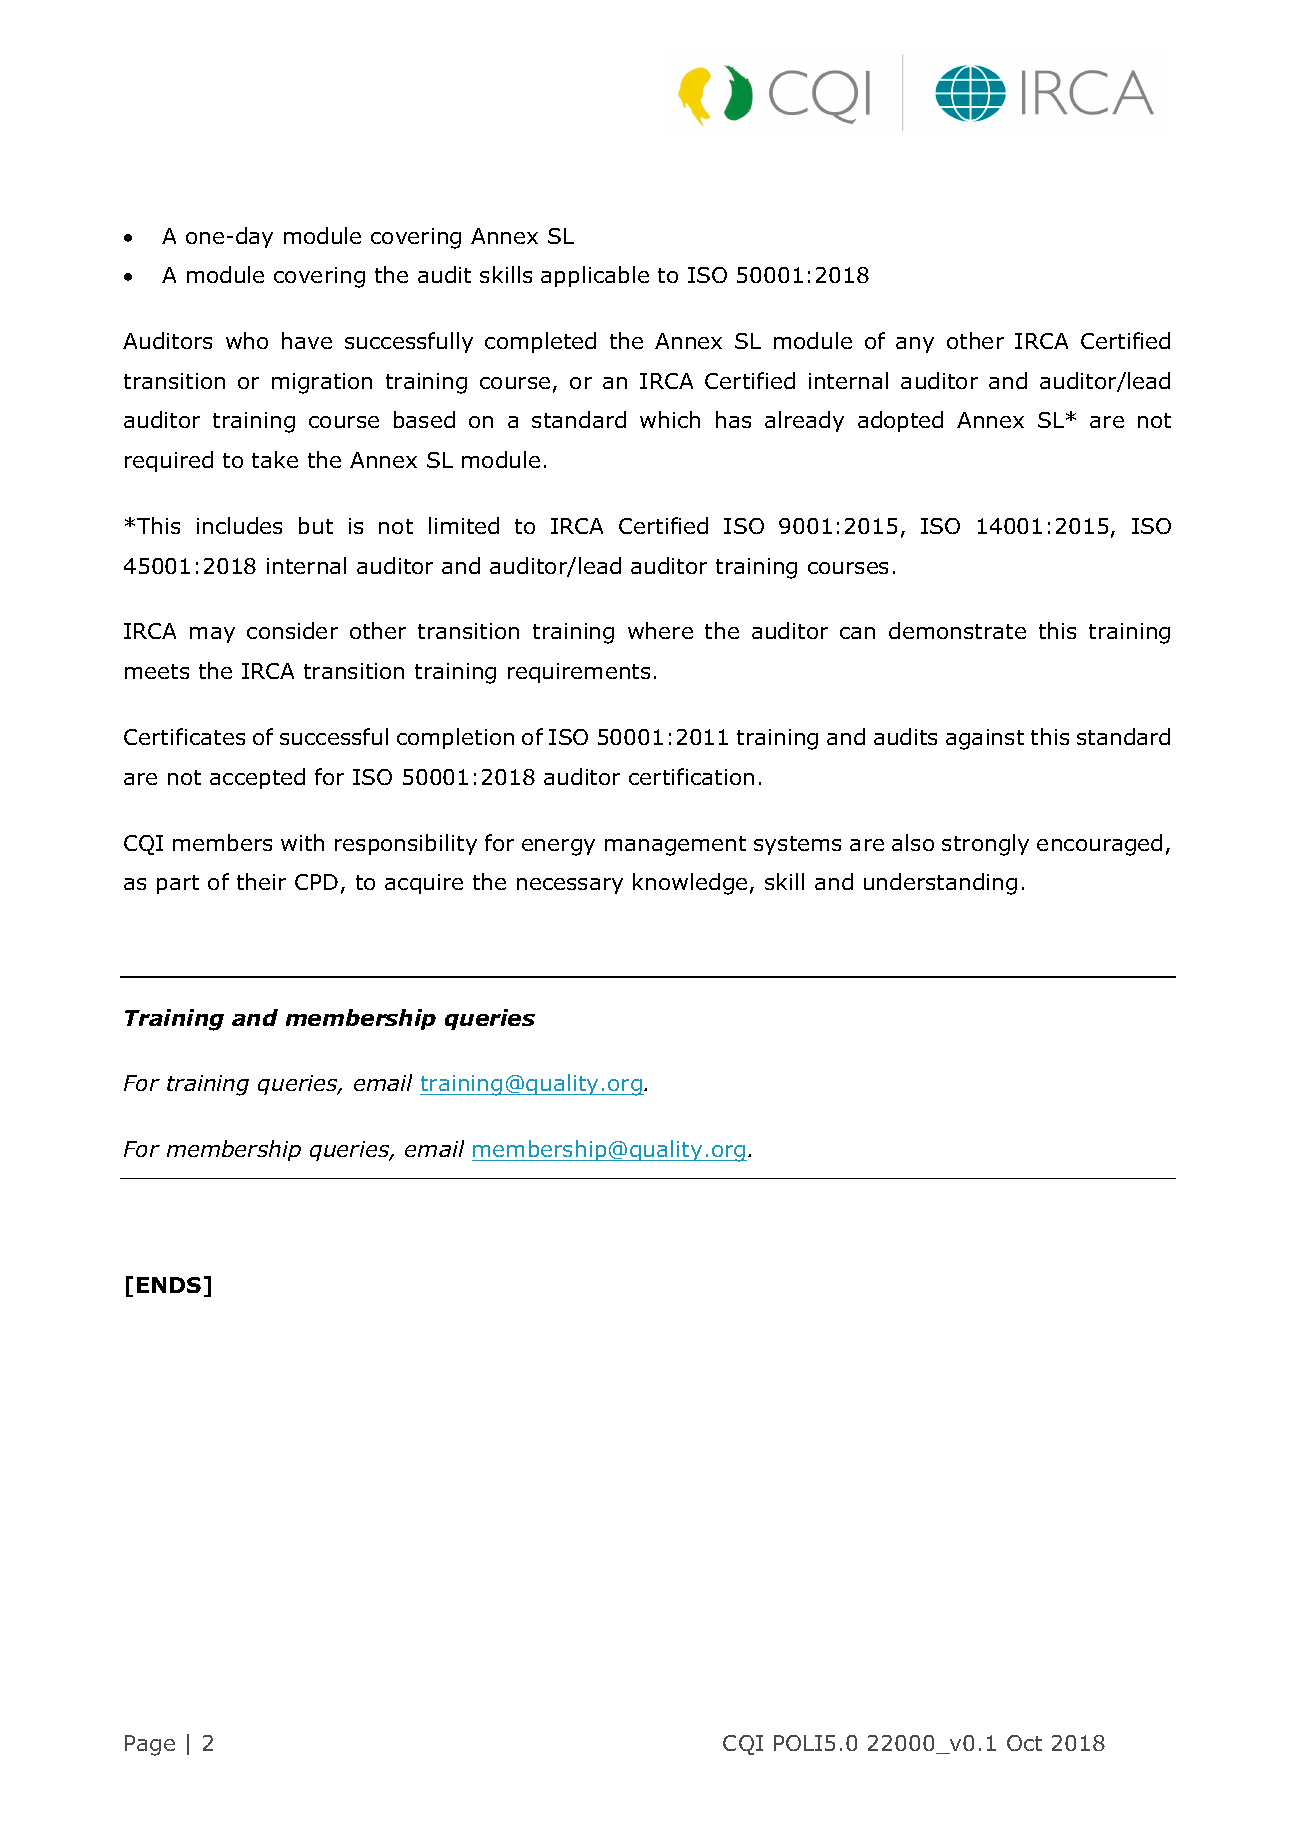  I want to click on any, so click(915, 345).
